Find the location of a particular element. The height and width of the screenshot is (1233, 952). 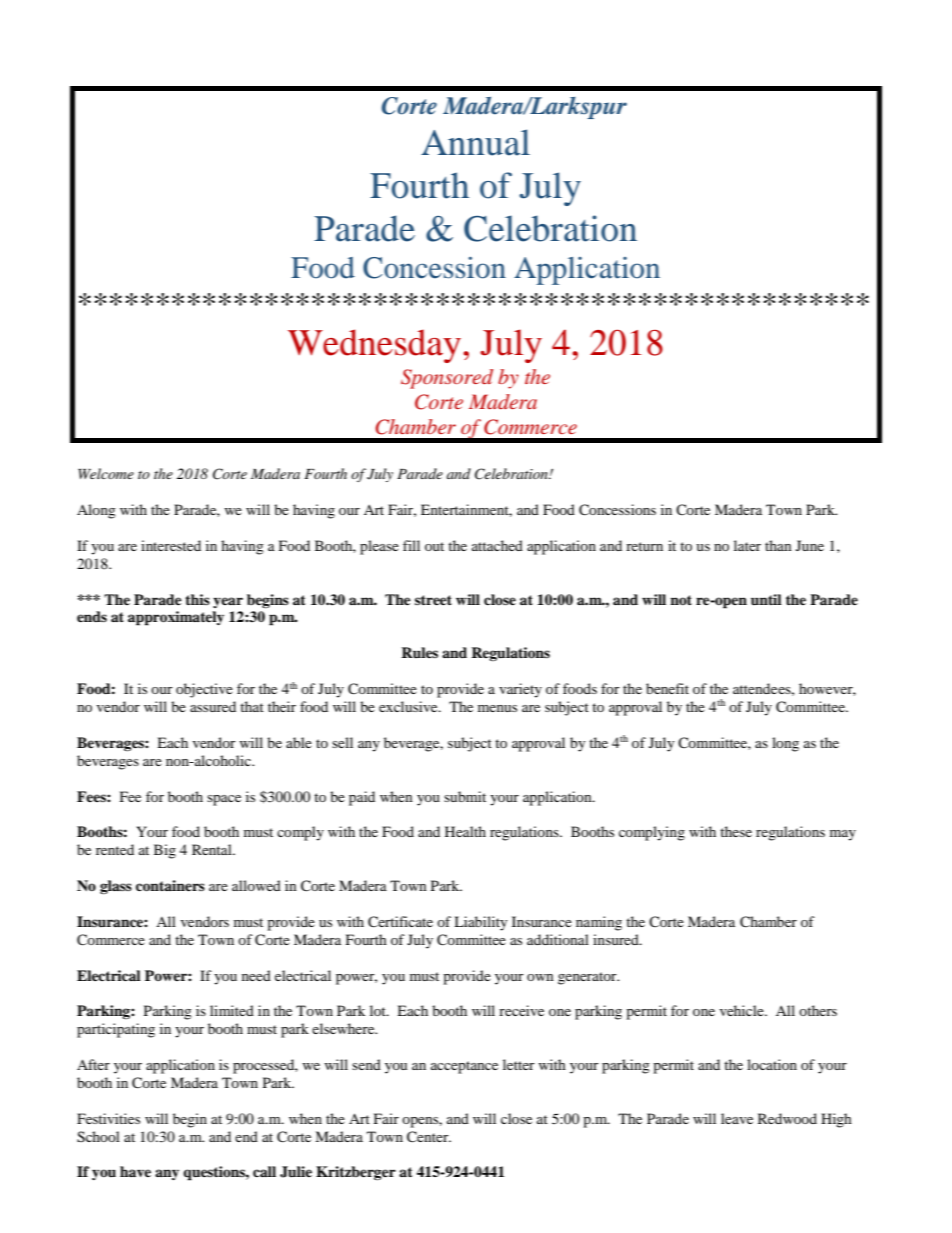

have is located at coordinates (135, 1171).
